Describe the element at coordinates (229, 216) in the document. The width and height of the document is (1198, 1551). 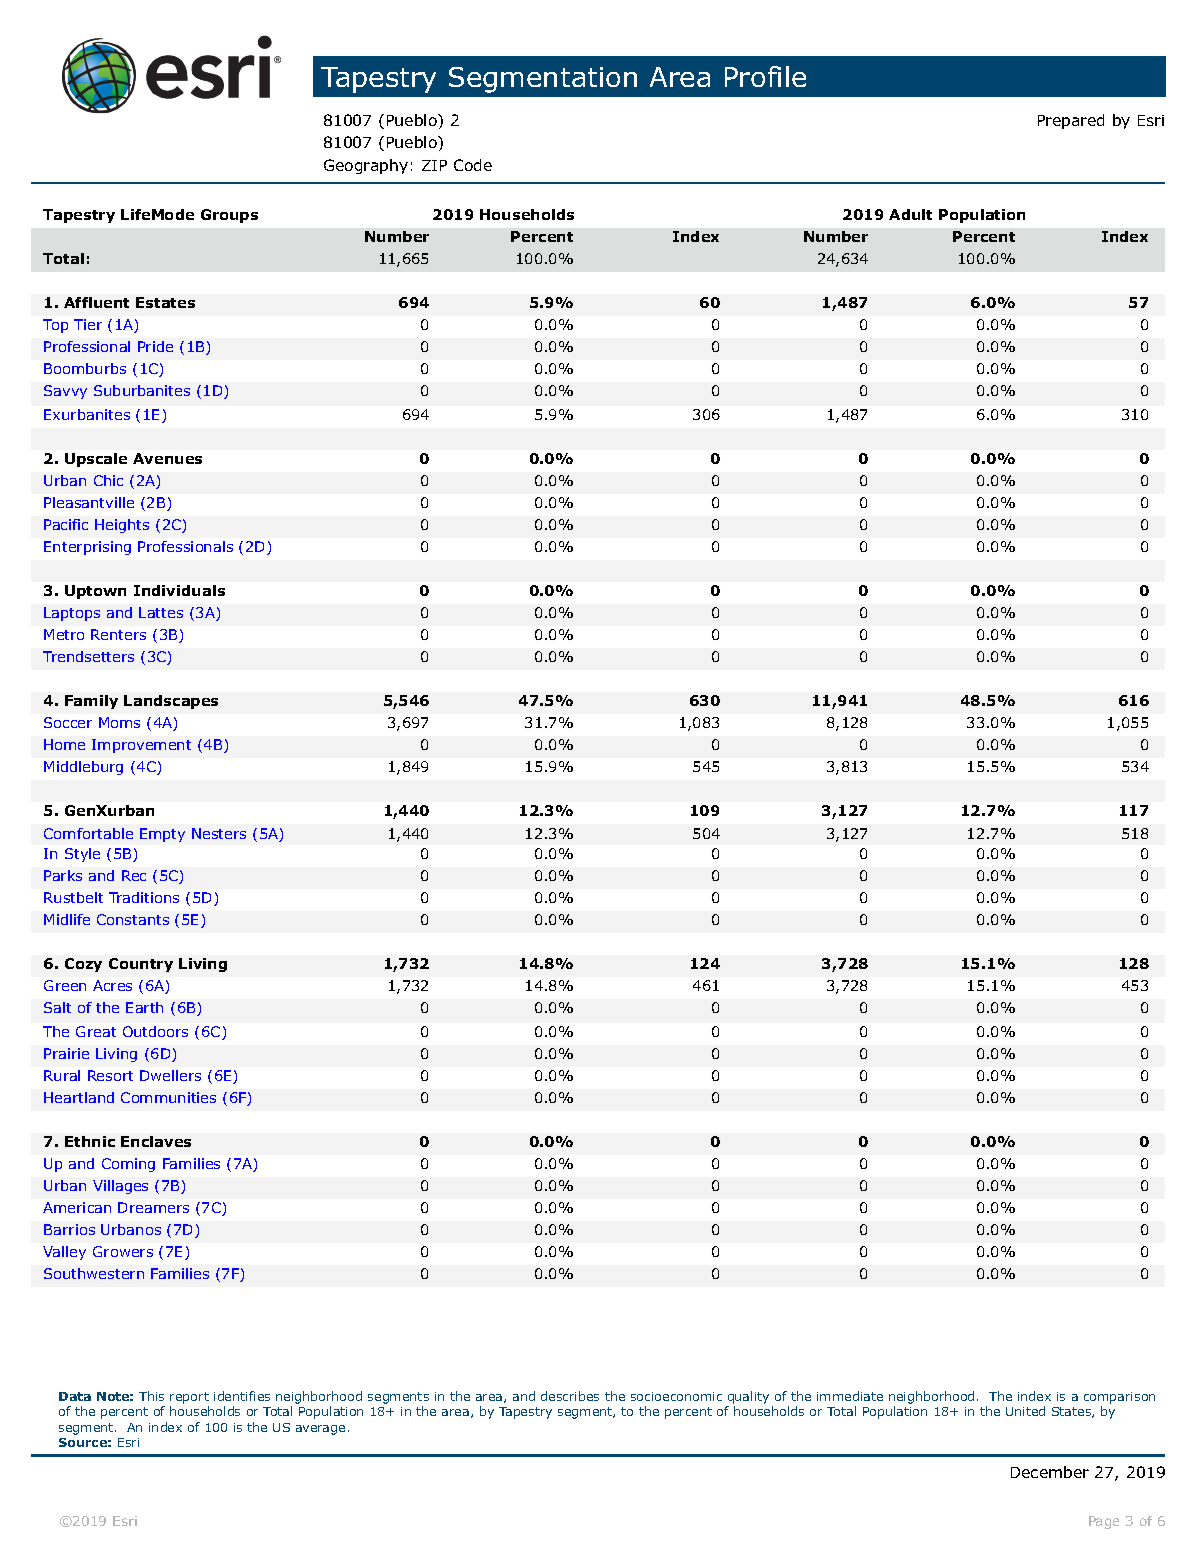
I see `Groups` at that location.
